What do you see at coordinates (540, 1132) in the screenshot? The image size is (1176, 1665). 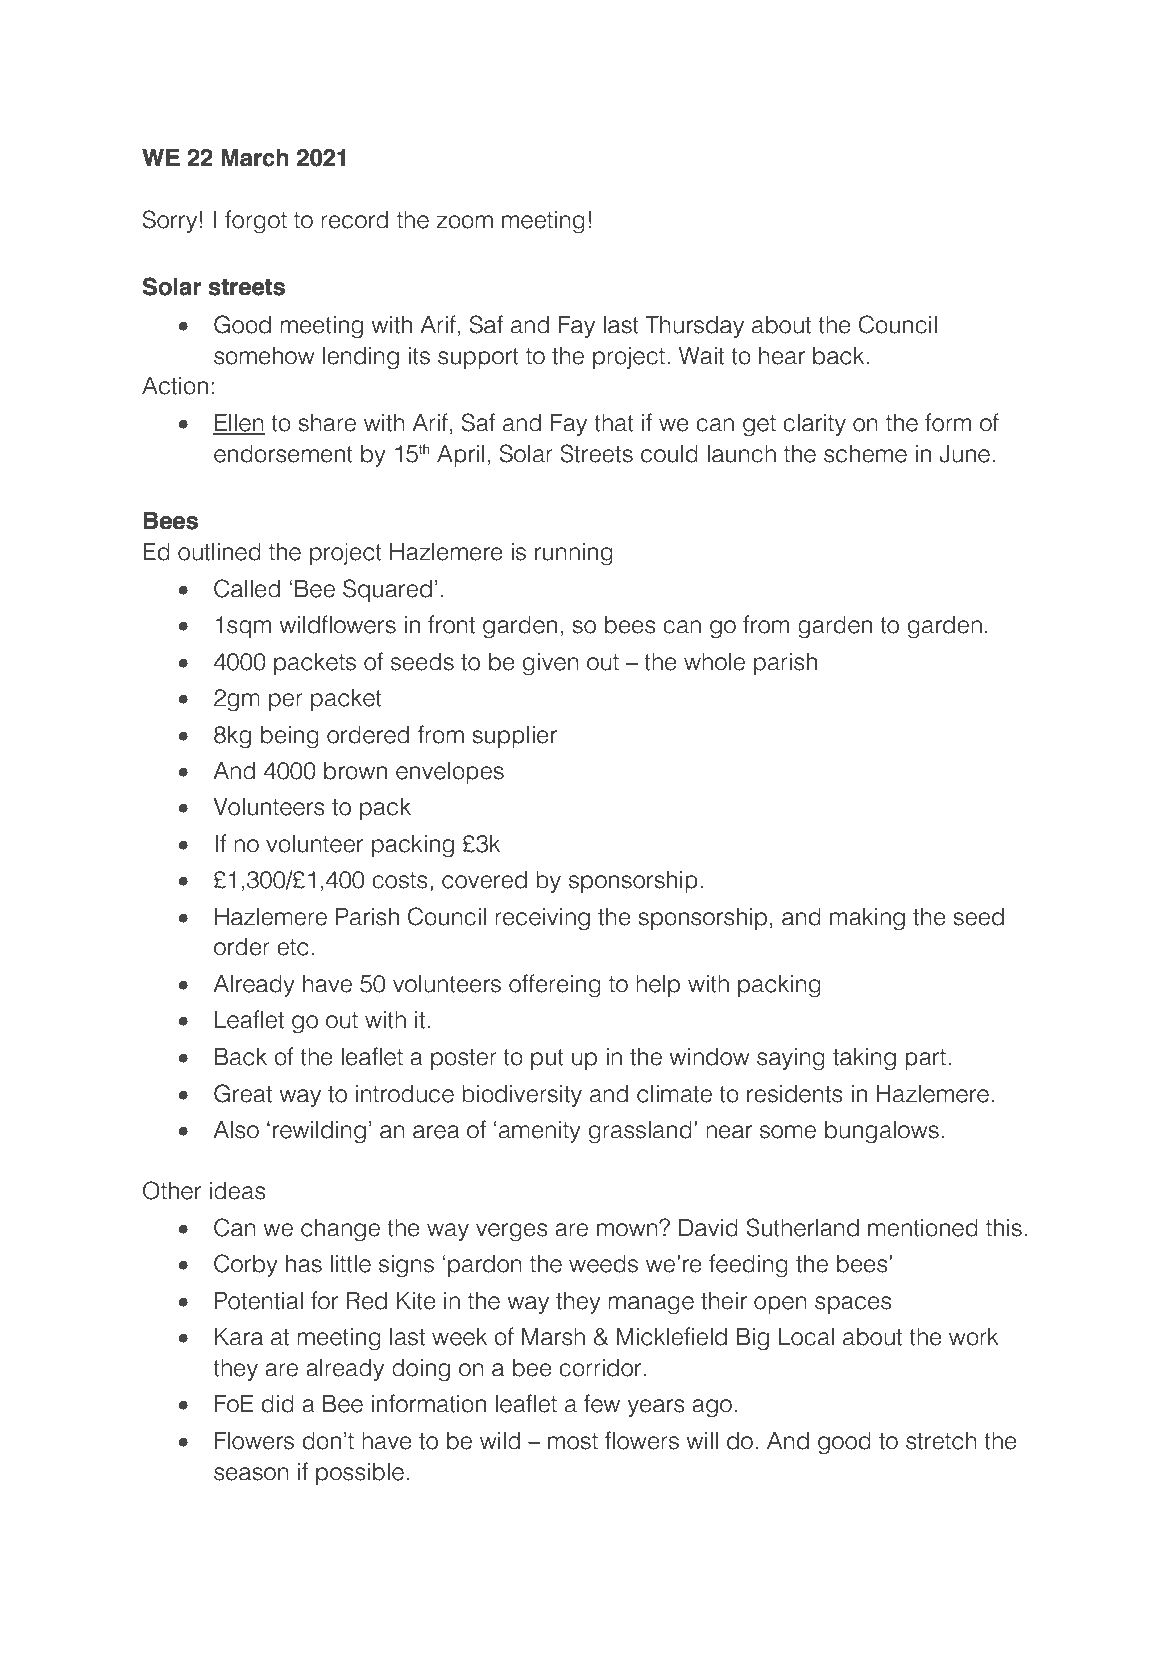 I see `amenity` at bounding box center [540, 1132].
